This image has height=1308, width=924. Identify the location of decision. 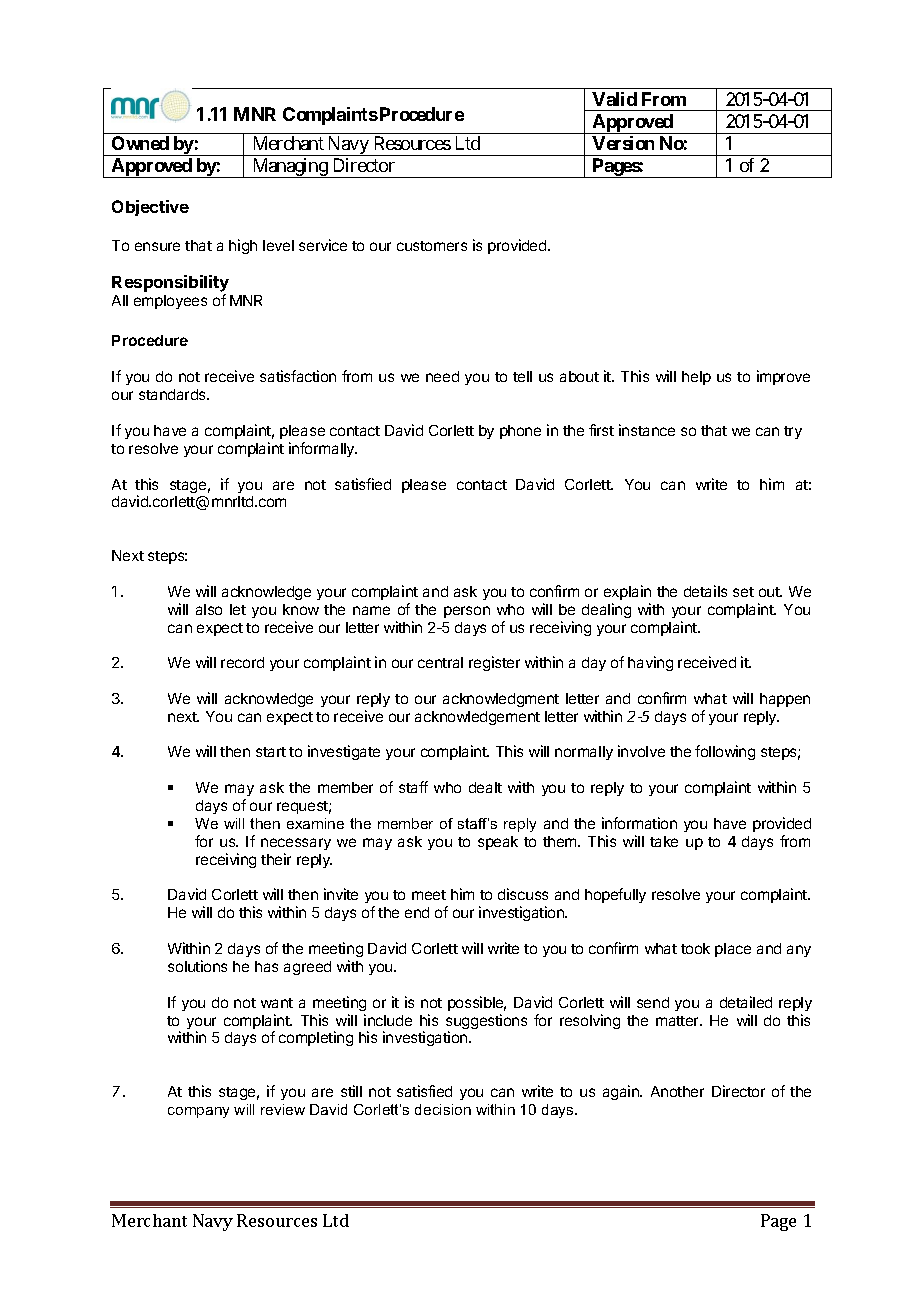
(443, 1109).
